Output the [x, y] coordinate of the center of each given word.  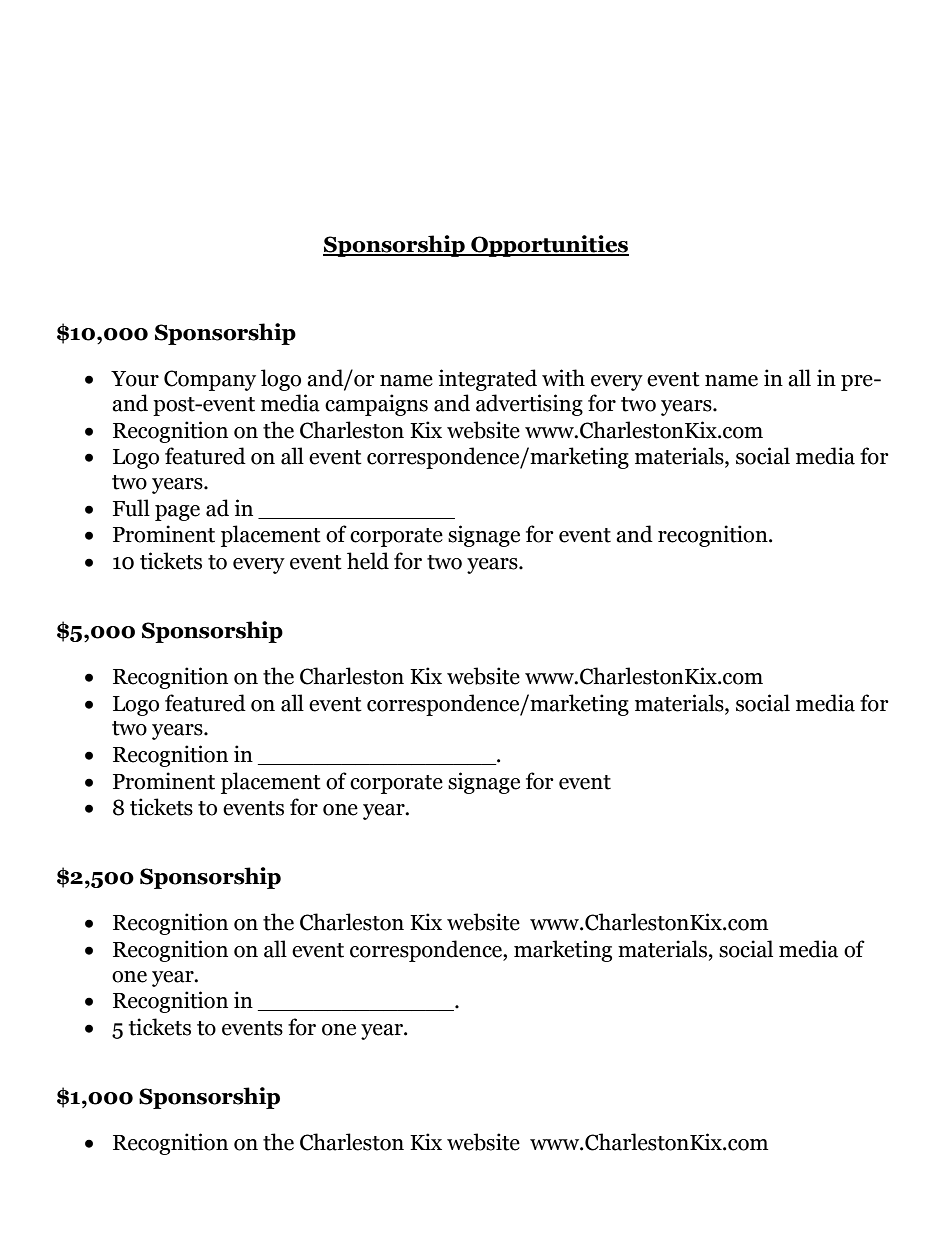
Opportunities [549, 246]
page [177, 513]
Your [135, 379]
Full [131, 508]
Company [210, 380]
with [563, 378]
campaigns [376, 405]
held [368, 561]
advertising [529, 405]
